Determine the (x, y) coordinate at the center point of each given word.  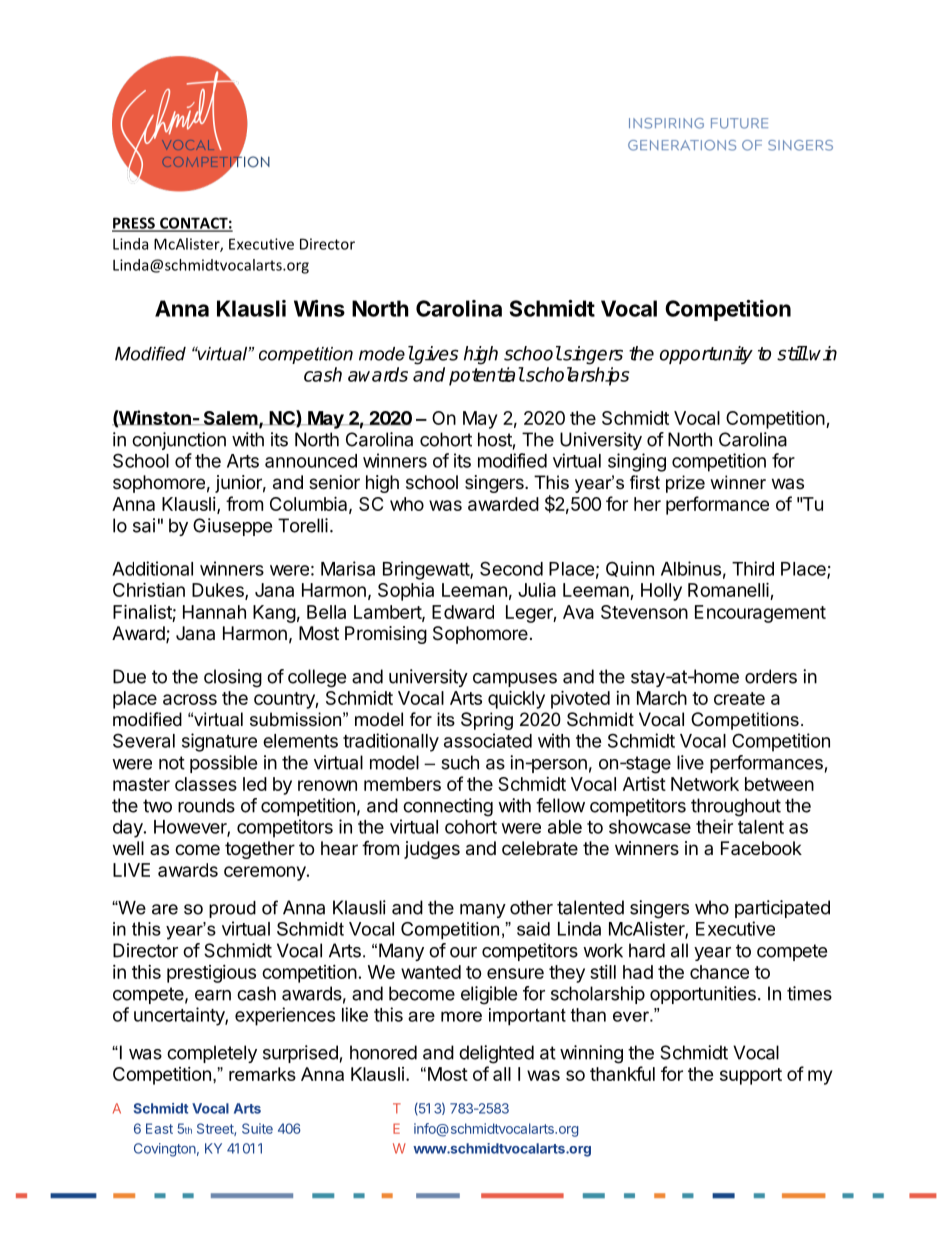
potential (486, 376)
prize (685, 484)
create (739, 698)
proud (232, 909)
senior (334, 482)
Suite (257, 1128)
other (531, 907)
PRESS (134, 224)
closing (233, 678)
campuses (515, 680)
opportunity (706, 355)
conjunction (179, 441)
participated (782, 909)
